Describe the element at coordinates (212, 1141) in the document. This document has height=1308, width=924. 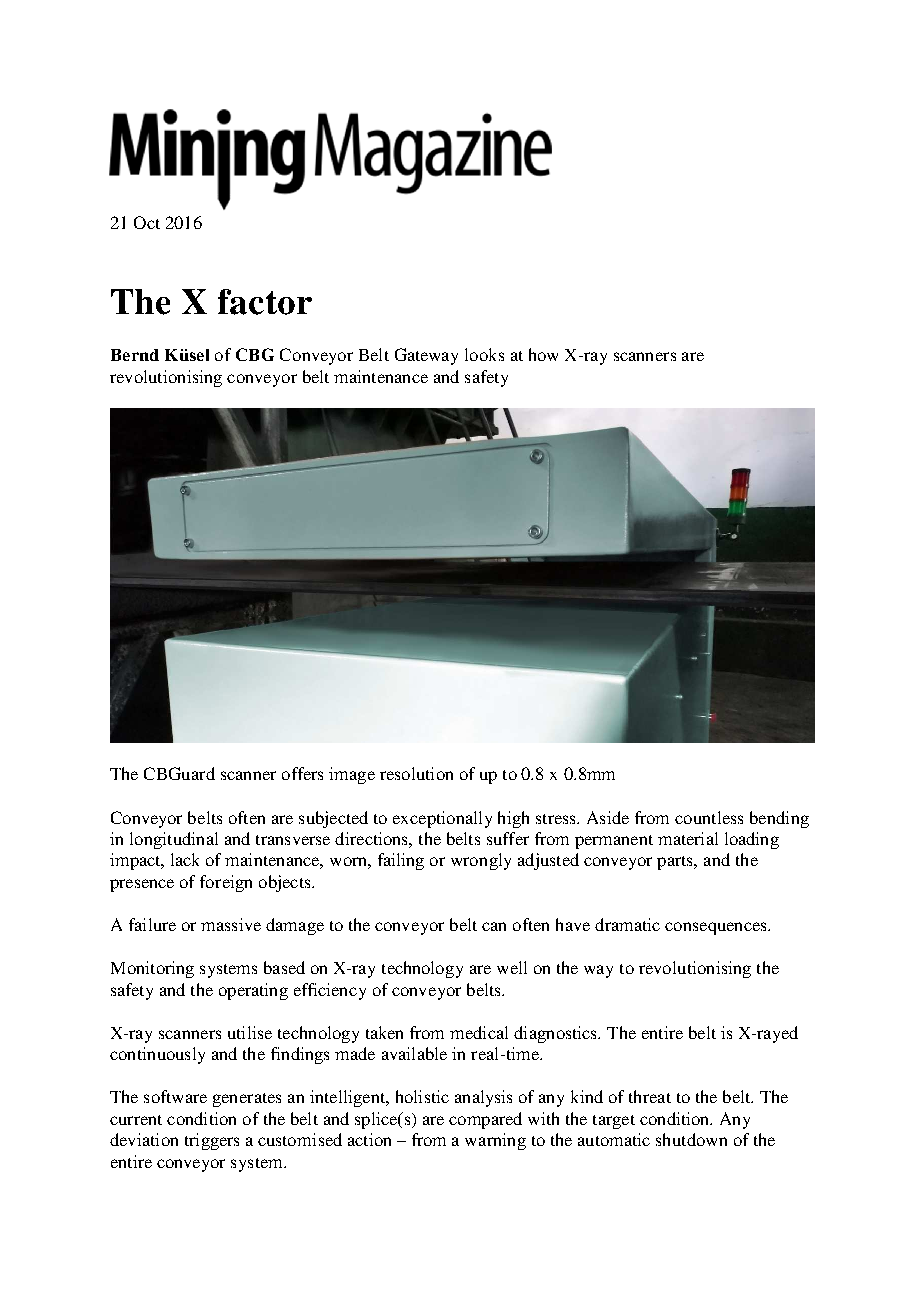
I see `triggers` at that location.
